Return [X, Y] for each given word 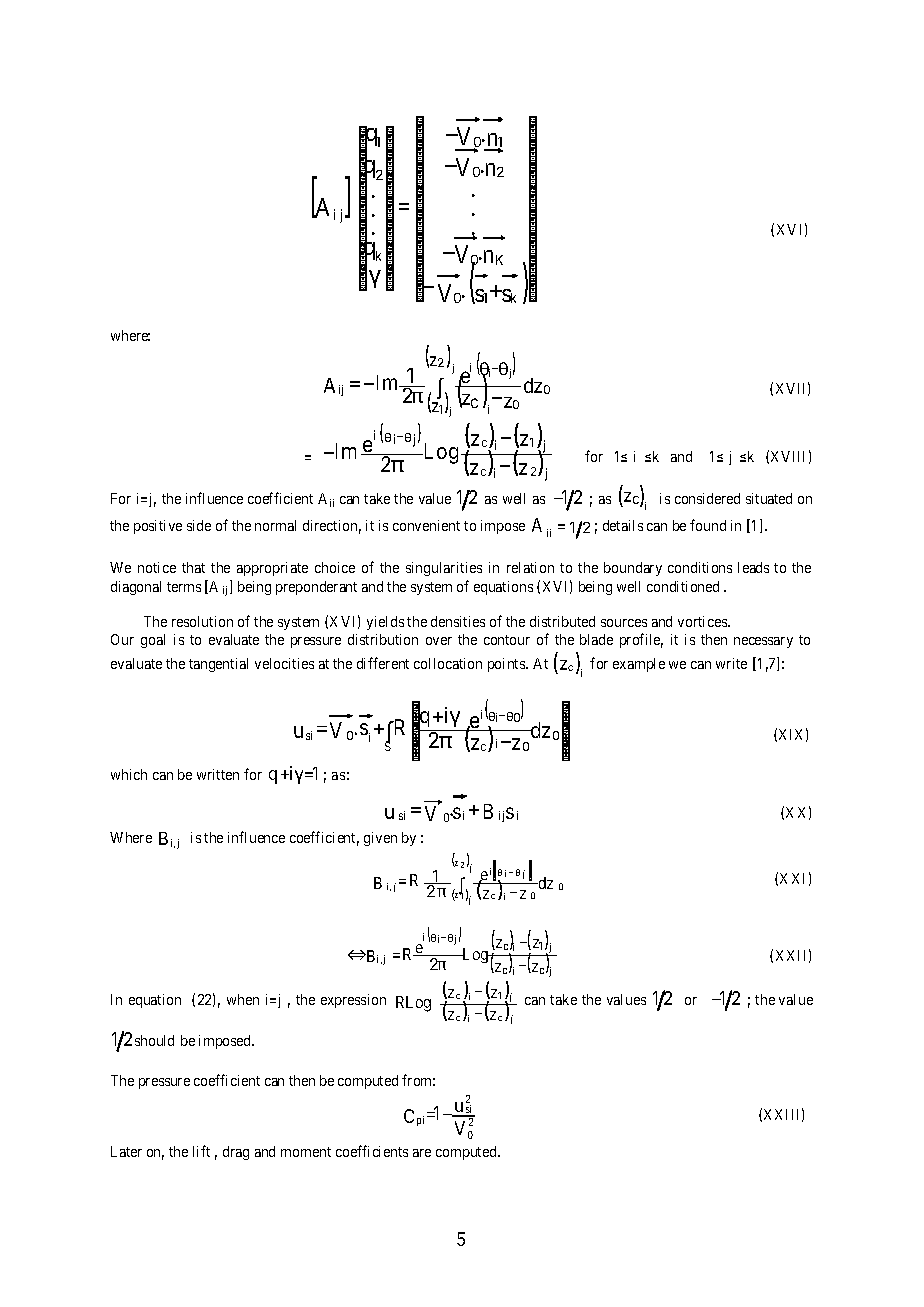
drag [236, 1153]
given [380, 839]
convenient [426, 525]
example [639, 665]
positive [158, 527]
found [708, 525]
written [218, 774]
